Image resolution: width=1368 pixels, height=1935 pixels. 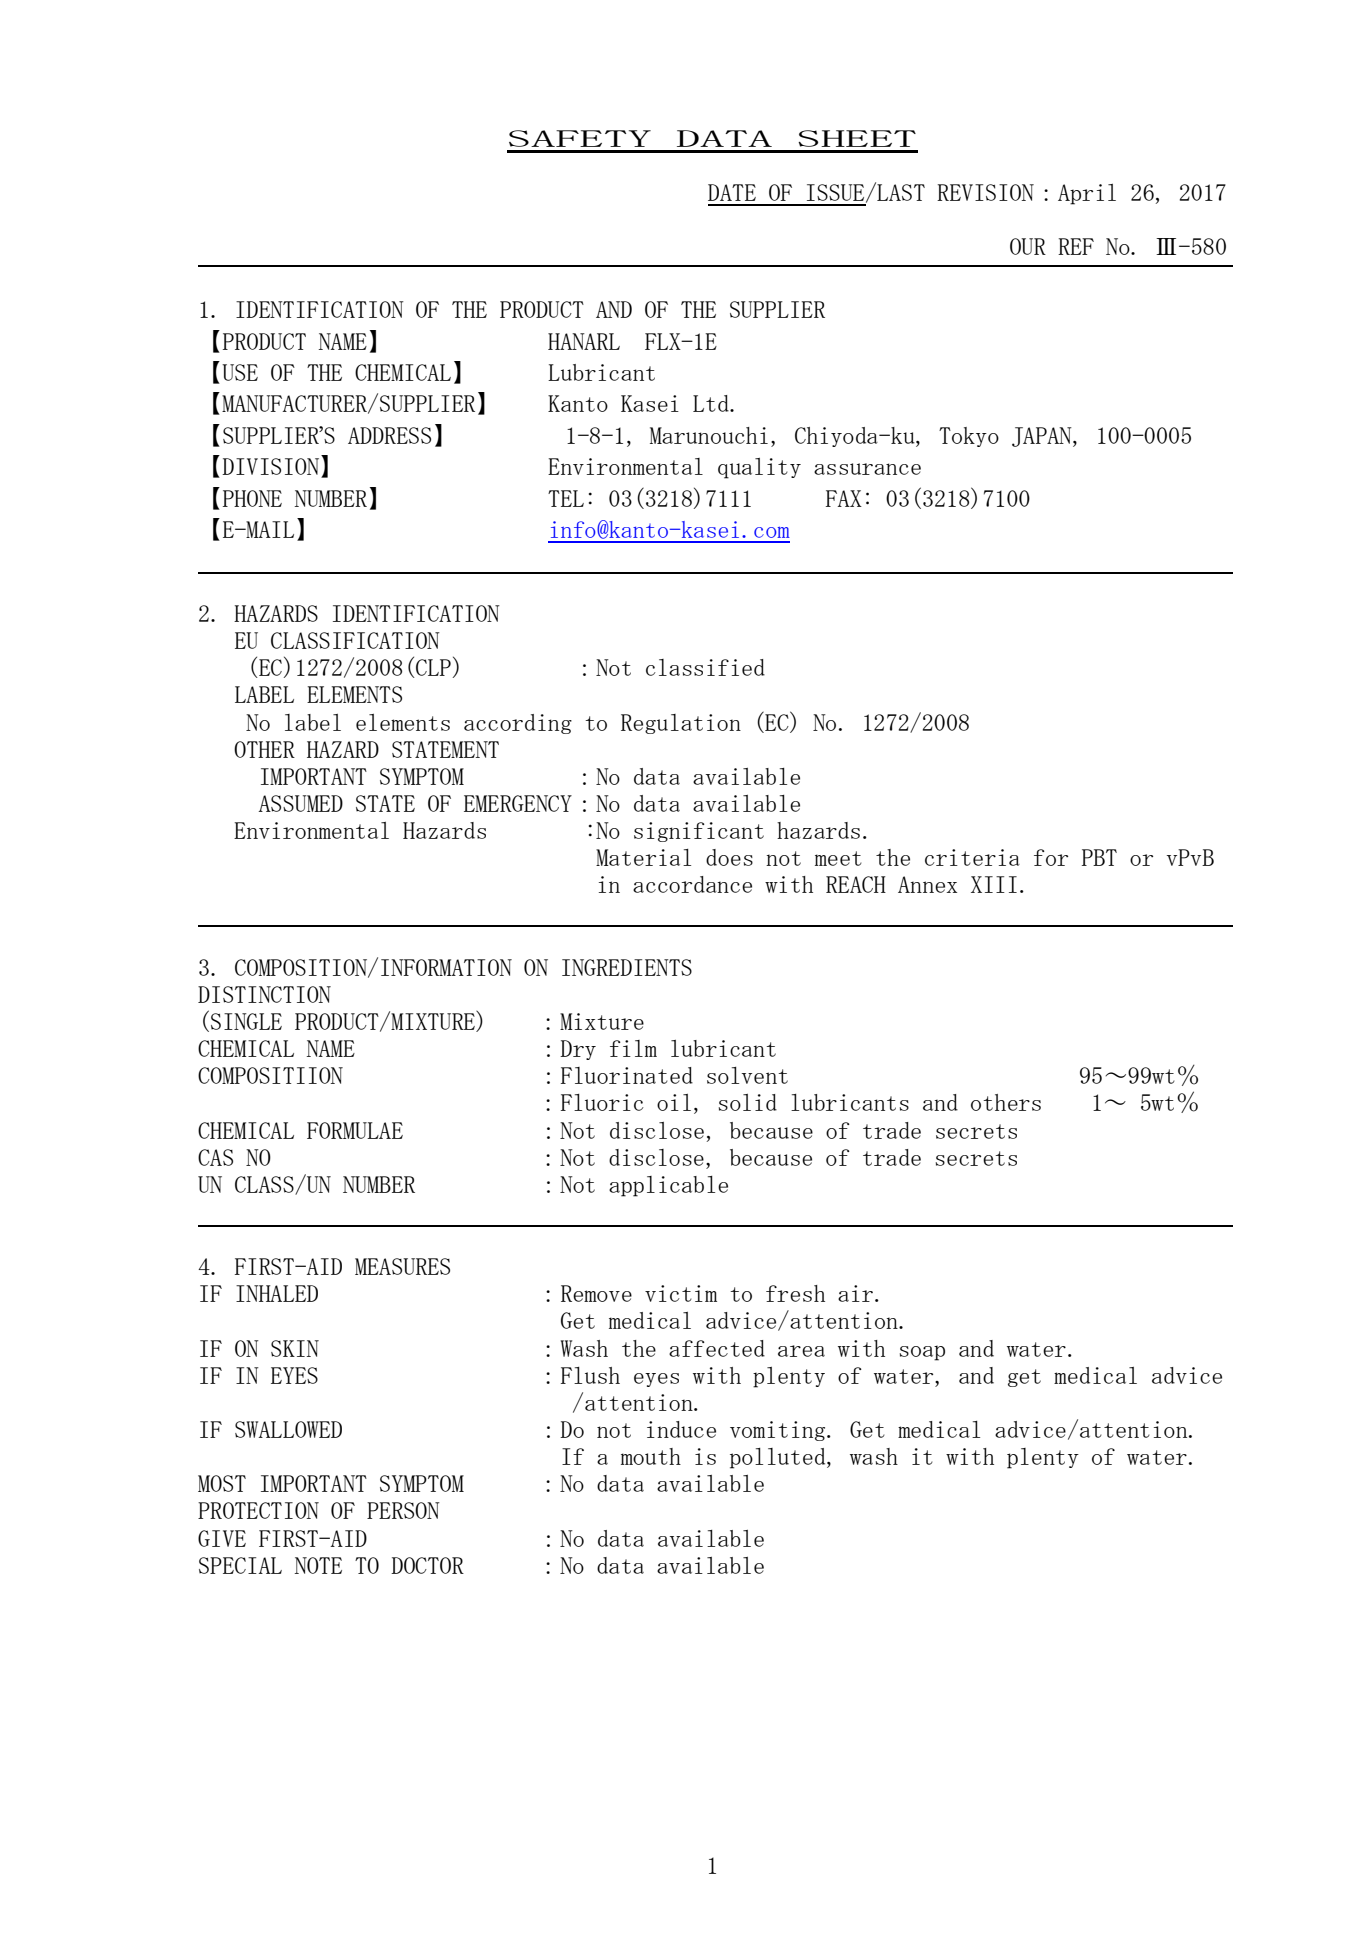 I want to click on Material, so click(x=643, y=857).
